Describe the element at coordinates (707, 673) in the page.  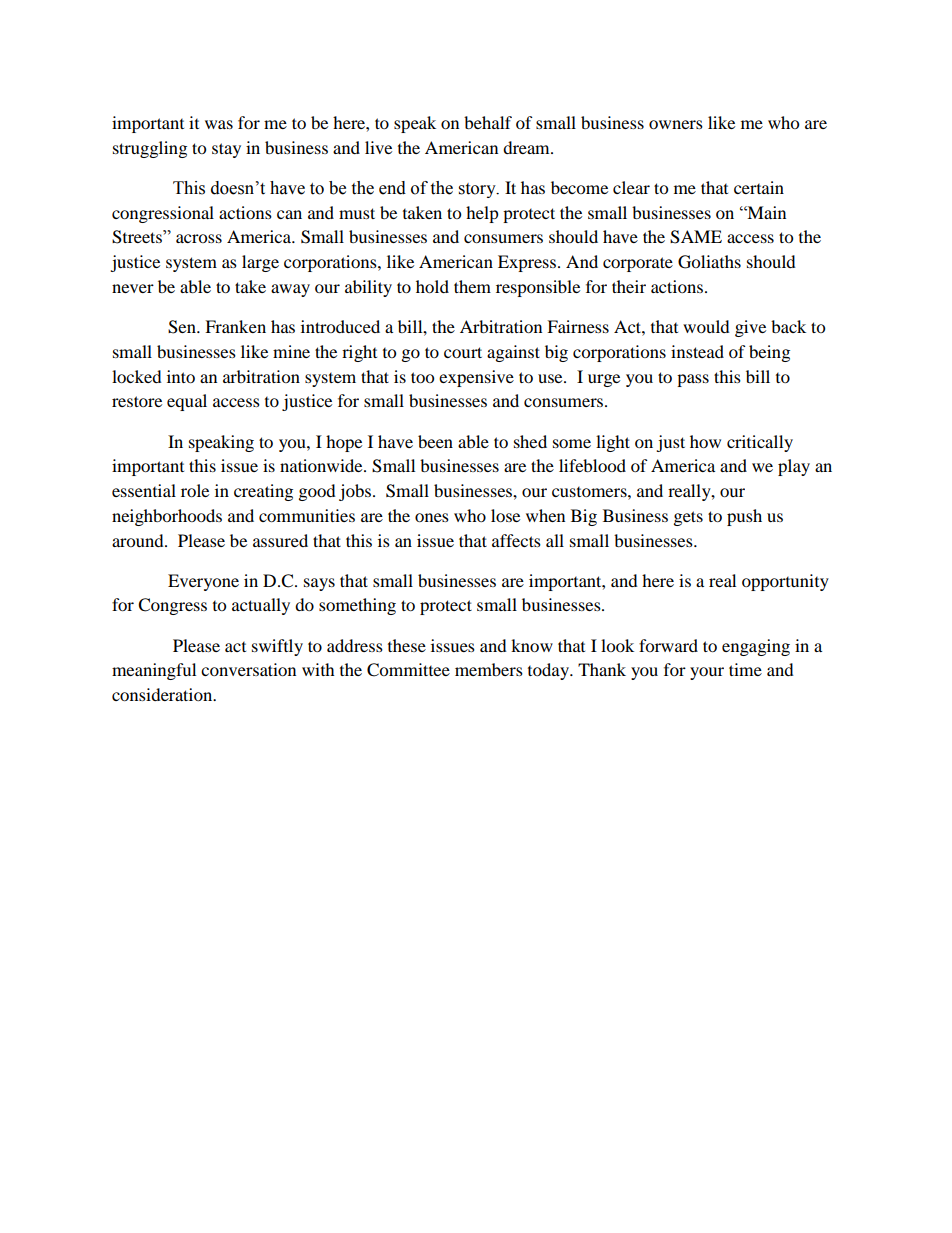
I see `your` at that location.
